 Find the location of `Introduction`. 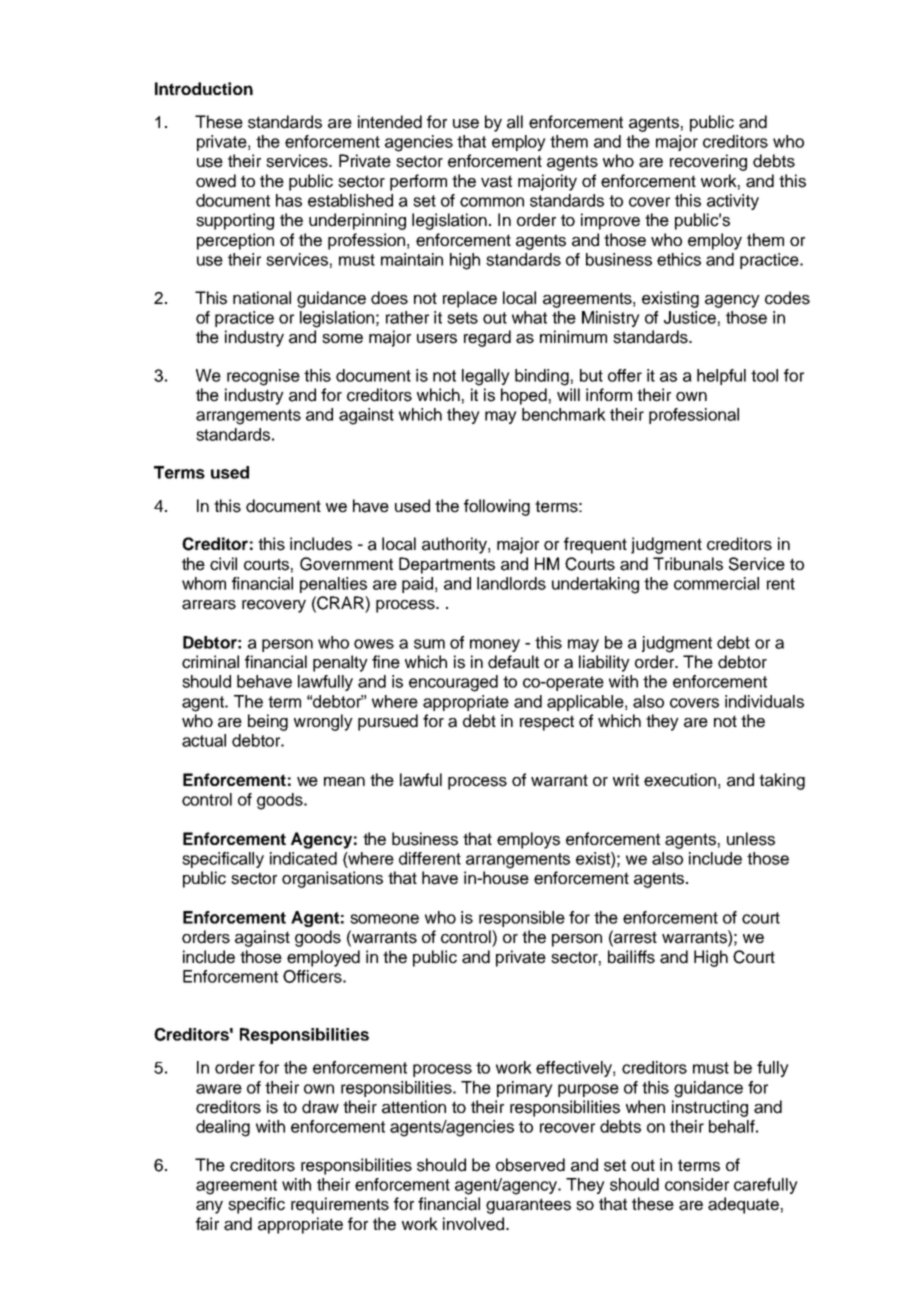

Introduction is located at coordinates (204, 88).
